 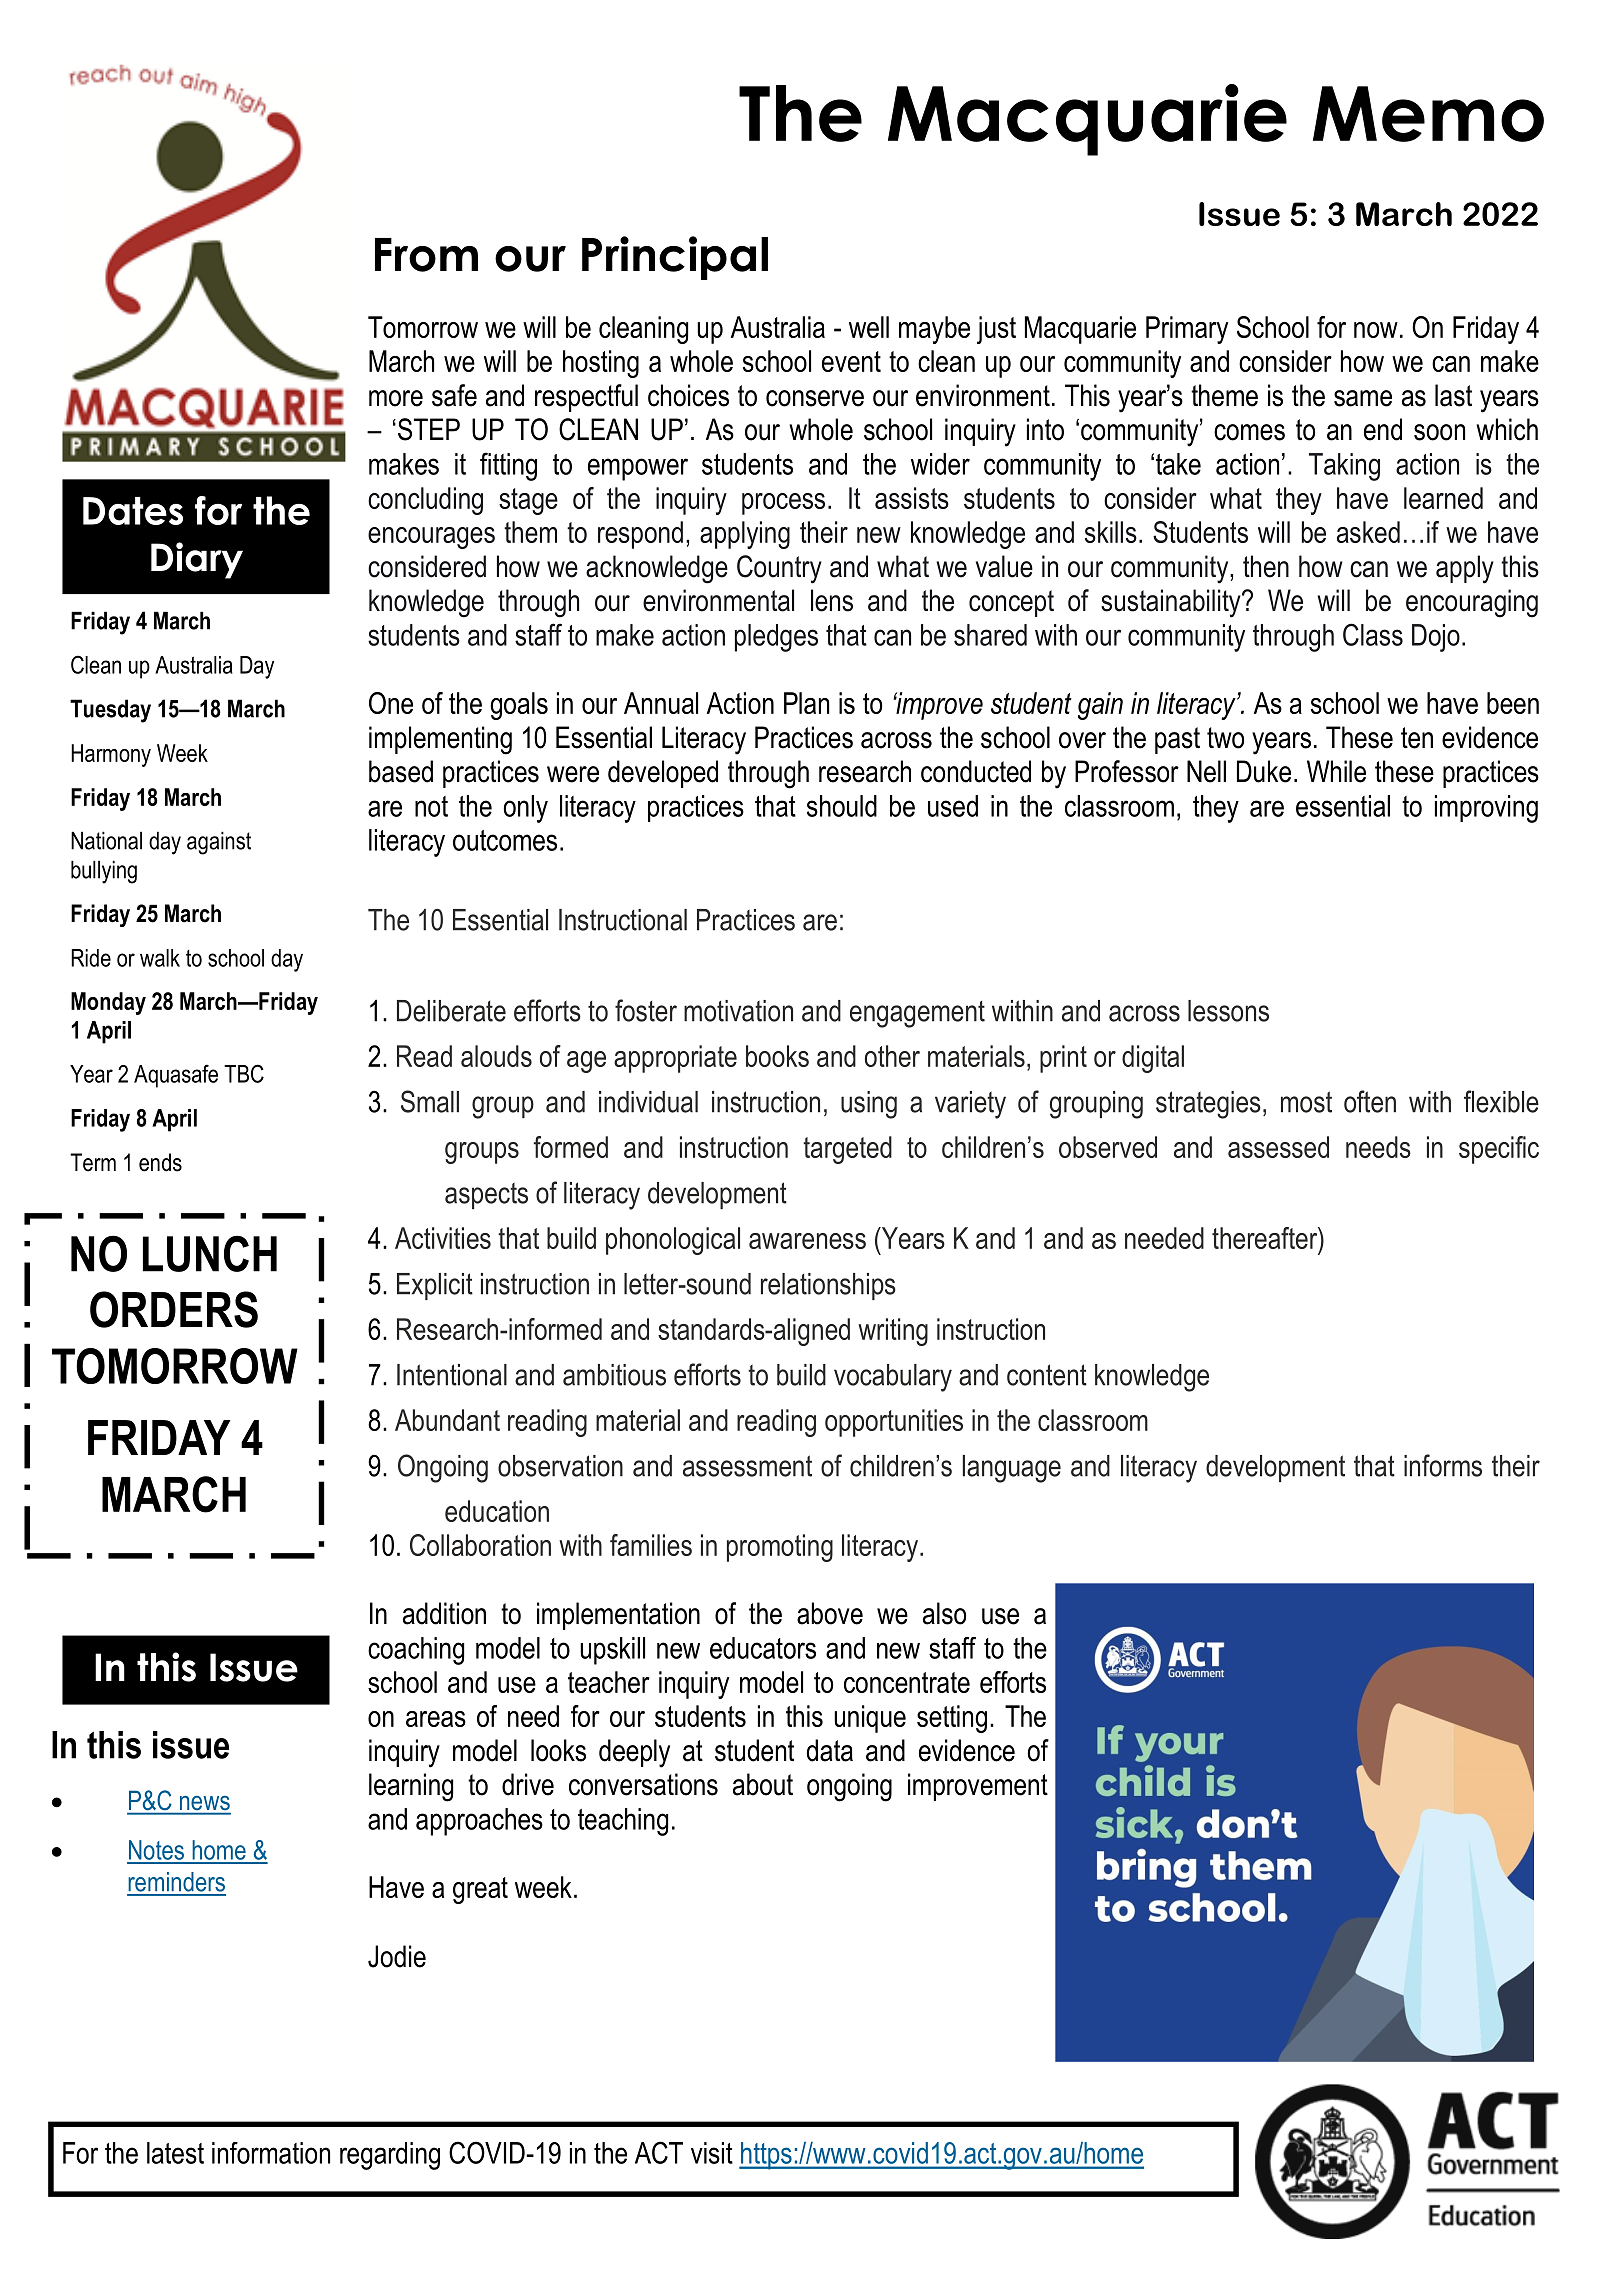 I want to click on informs, so click(x=1443, y=1465).
